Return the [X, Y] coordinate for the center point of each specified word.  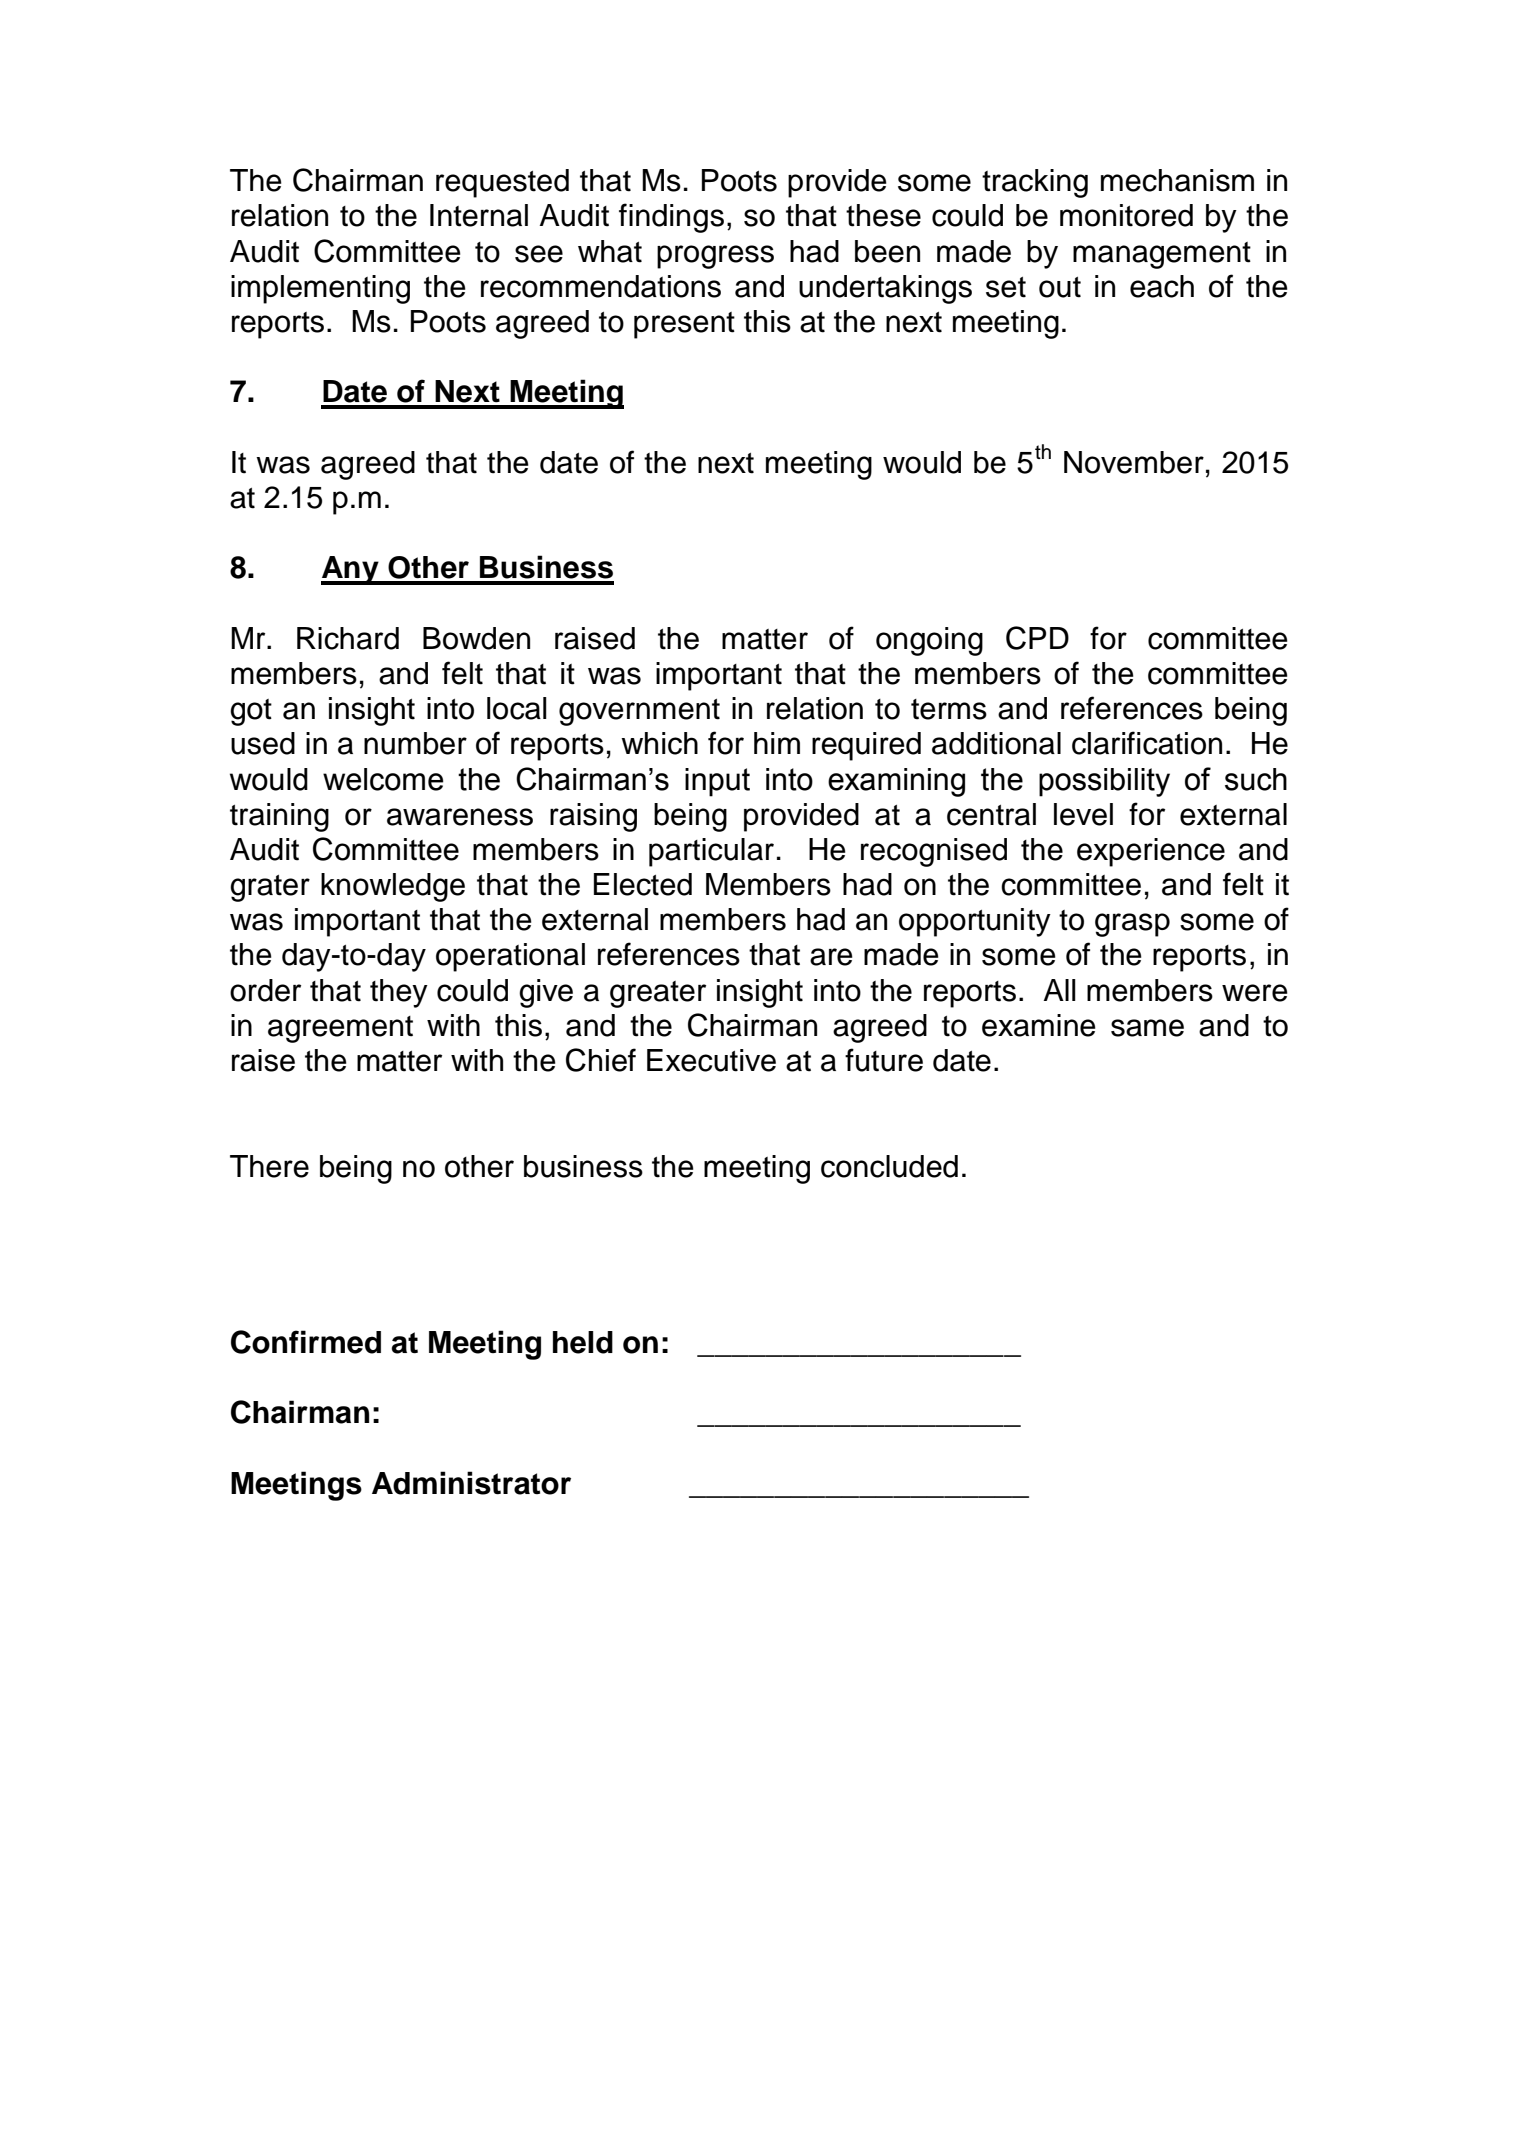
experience [1151, 852]
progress [715, 257]
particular [711, 852]
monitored [1126, 215]
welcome [383, 779]
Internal [479, 215]
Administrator [471, 1483]
